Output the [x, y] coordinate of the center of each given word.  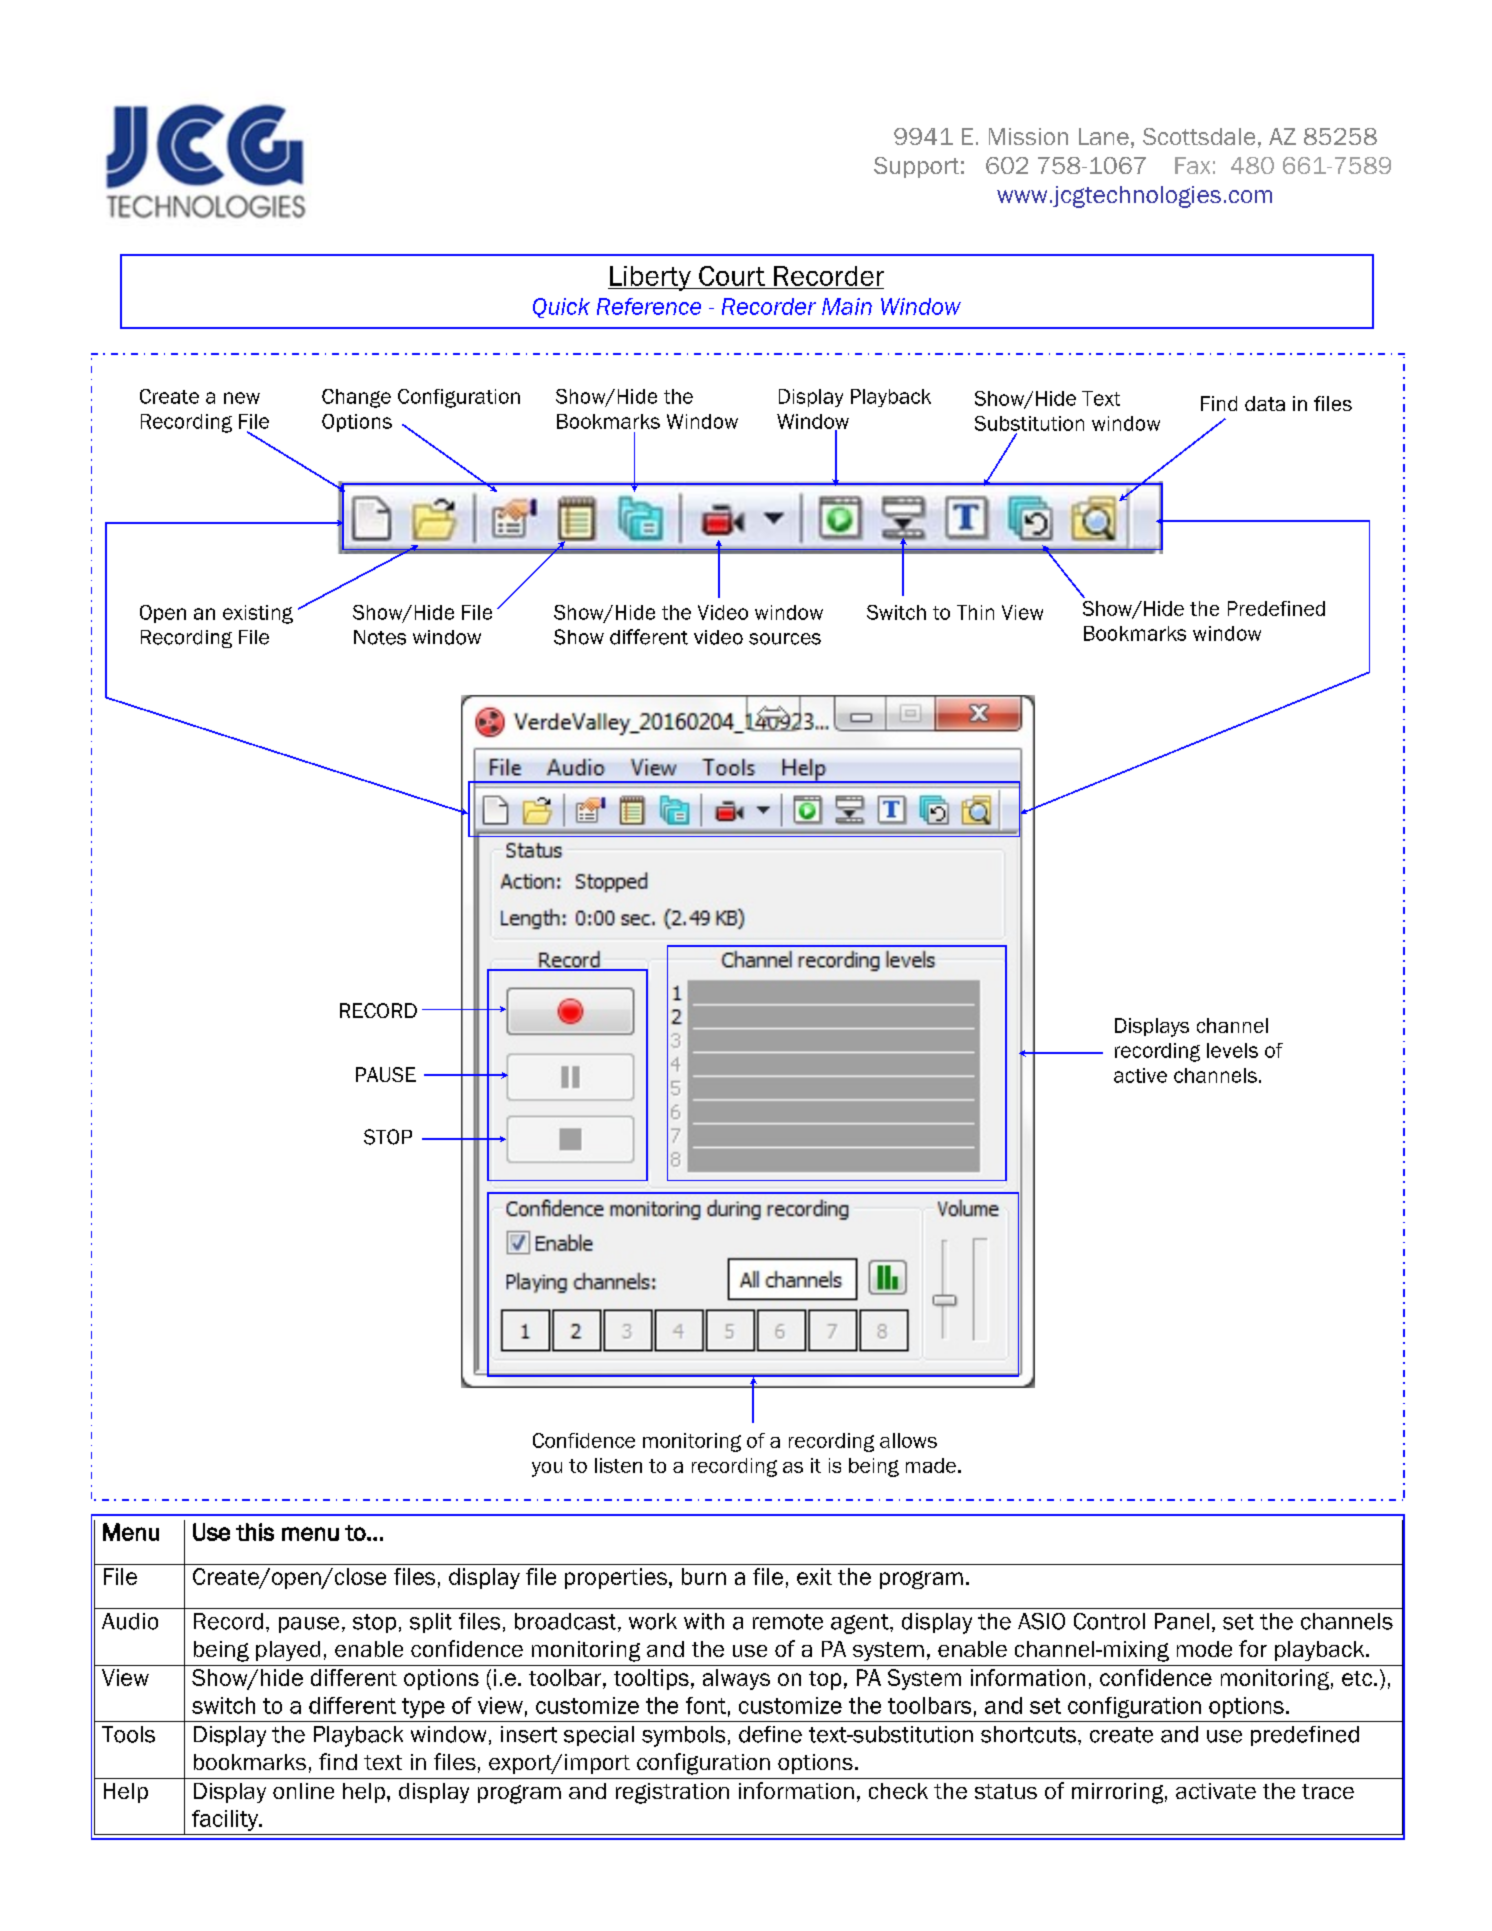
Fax [1192, 165]
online [303, 1791]
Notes [380, 637]
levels [1232, 1050]
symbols [683, 1736]
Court [732, 276]
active [1140, 1075]
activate [1216, 1791]
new [242, 398]
